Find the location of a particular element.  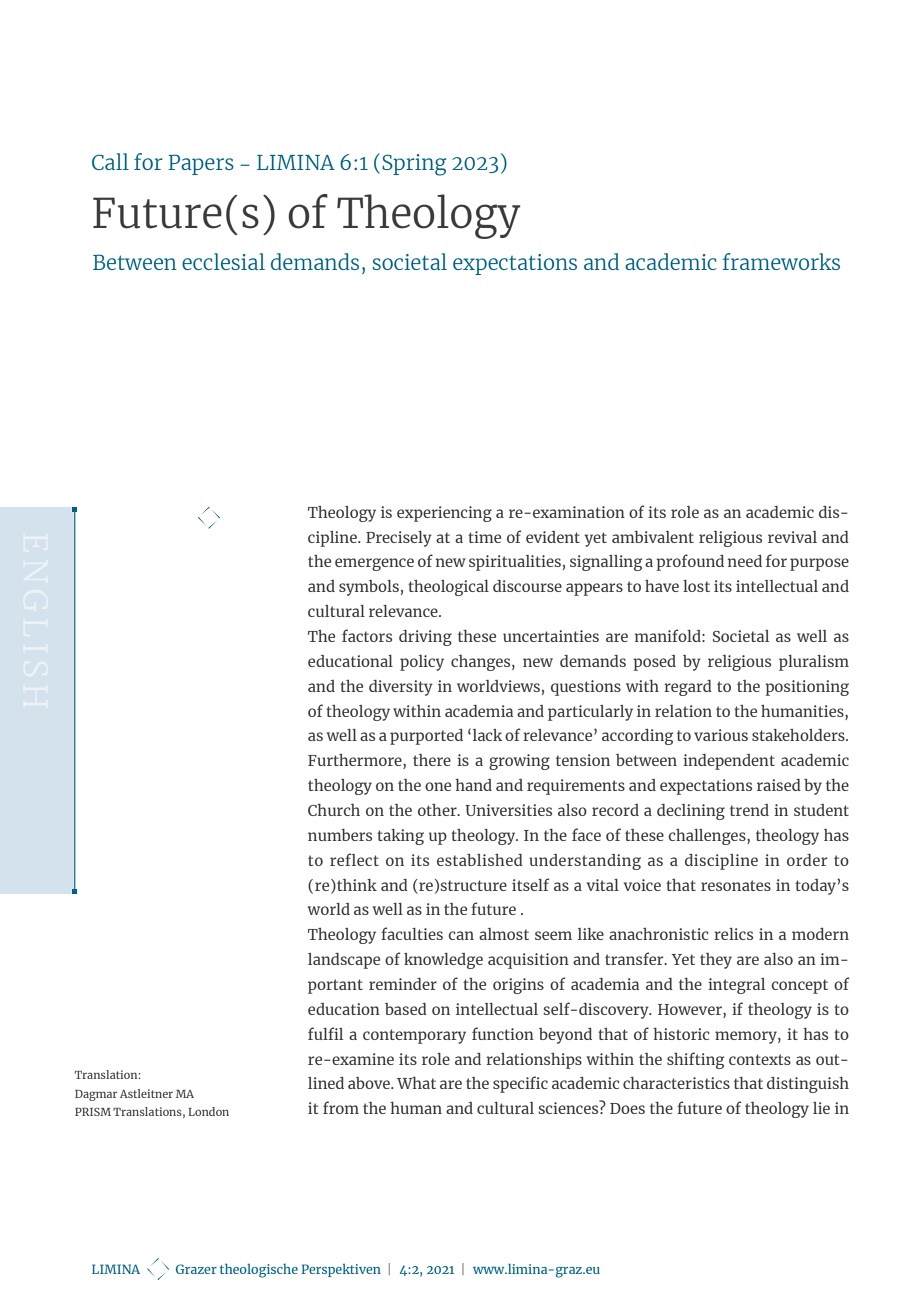

contexts is located at coordinates (760, 1059).
